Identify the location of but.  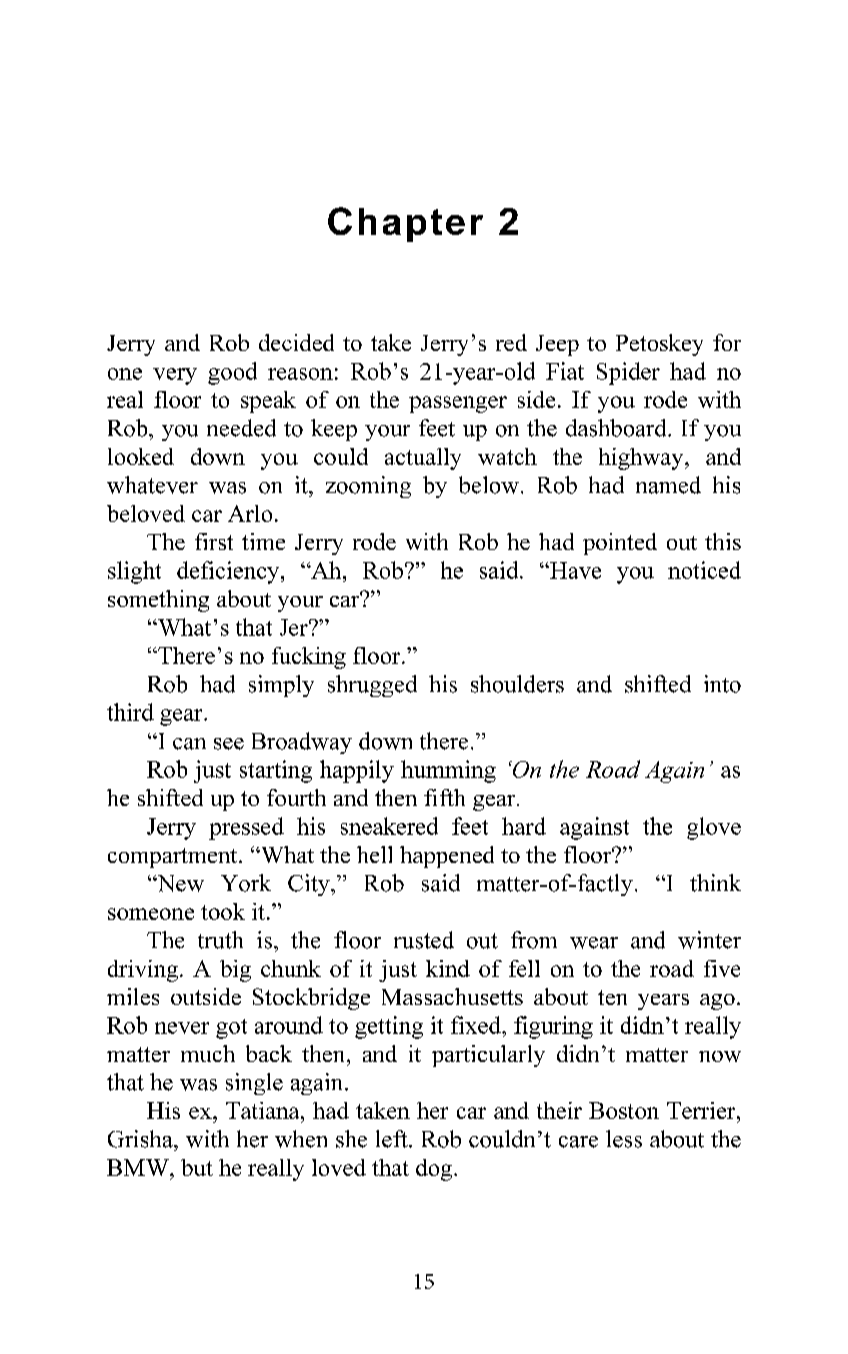
(197, 1167).
